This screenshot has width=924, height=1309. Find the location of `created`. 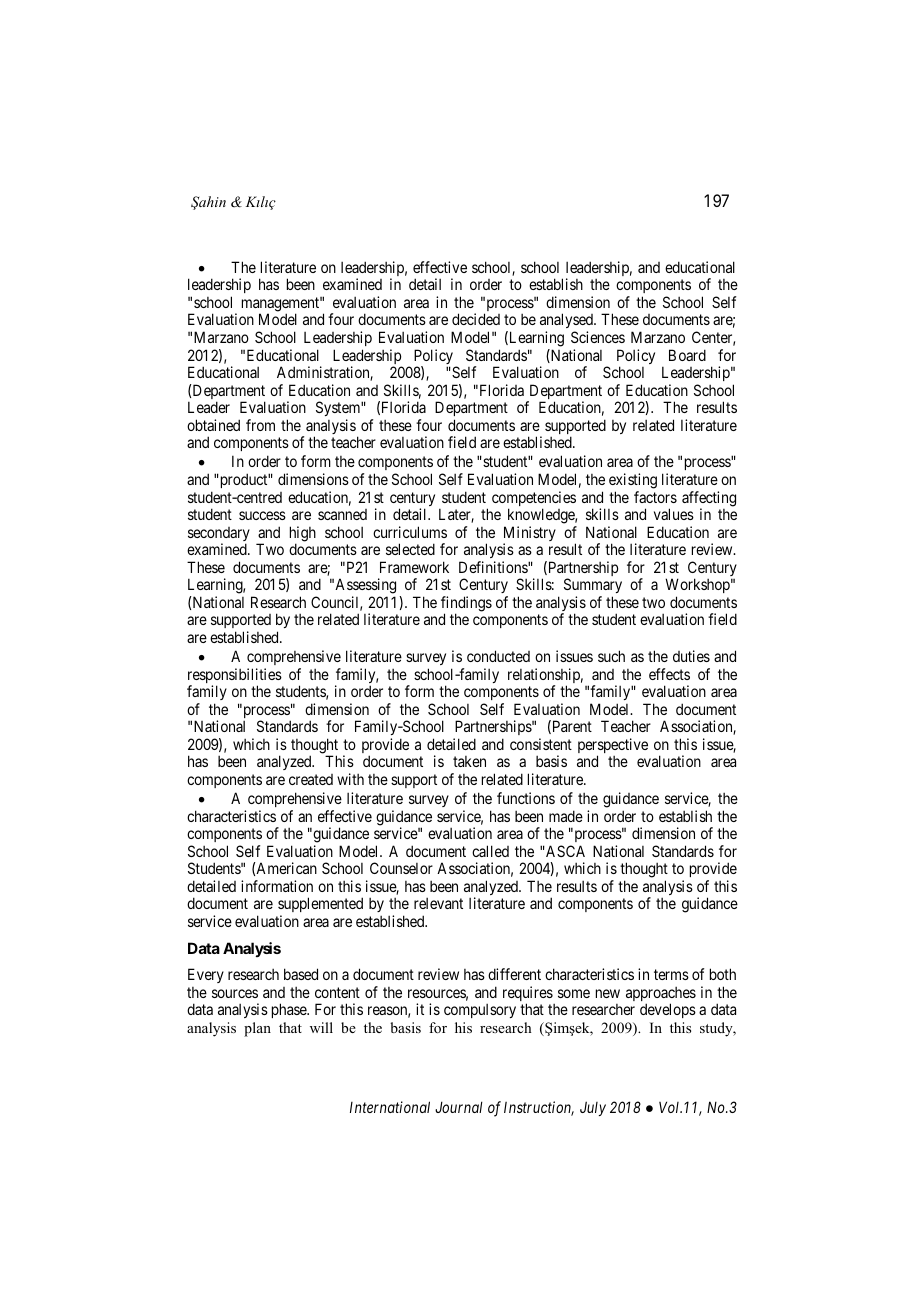

created is located at coordinates (311, 779).
